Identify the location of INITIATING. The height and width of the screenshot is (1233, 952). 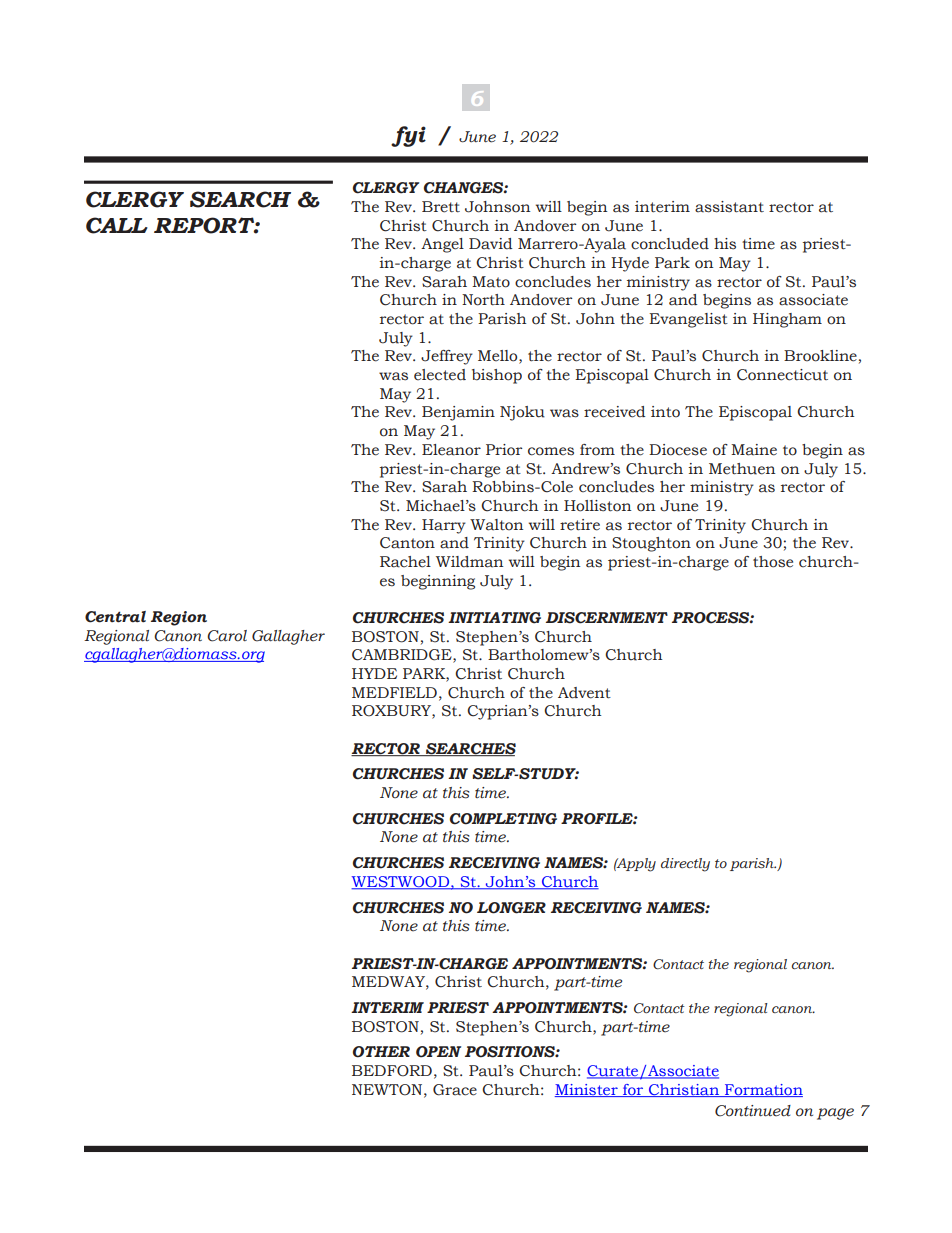
(494, 618).
